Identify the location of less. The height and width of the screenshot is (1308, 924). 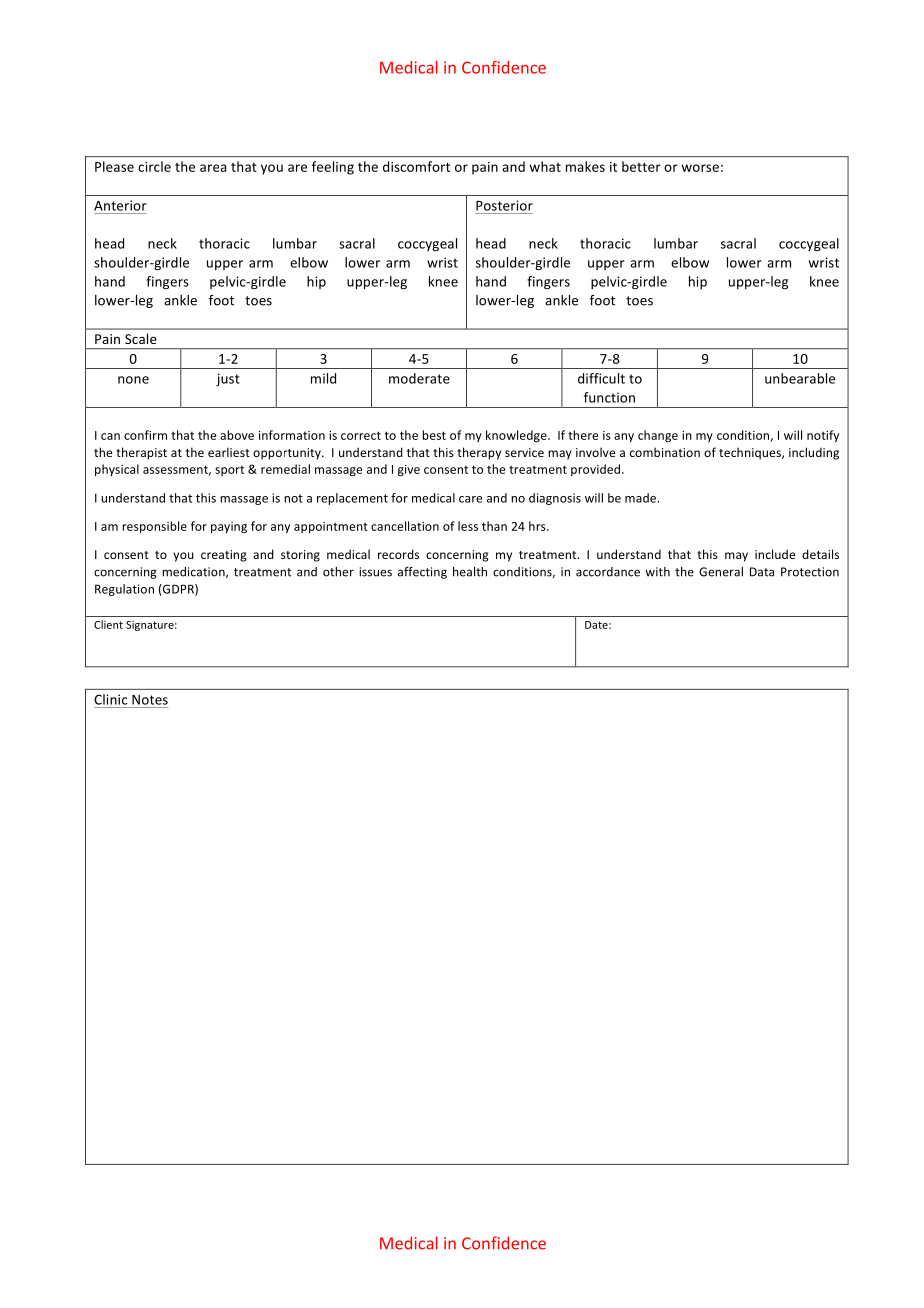
(468, 526).
